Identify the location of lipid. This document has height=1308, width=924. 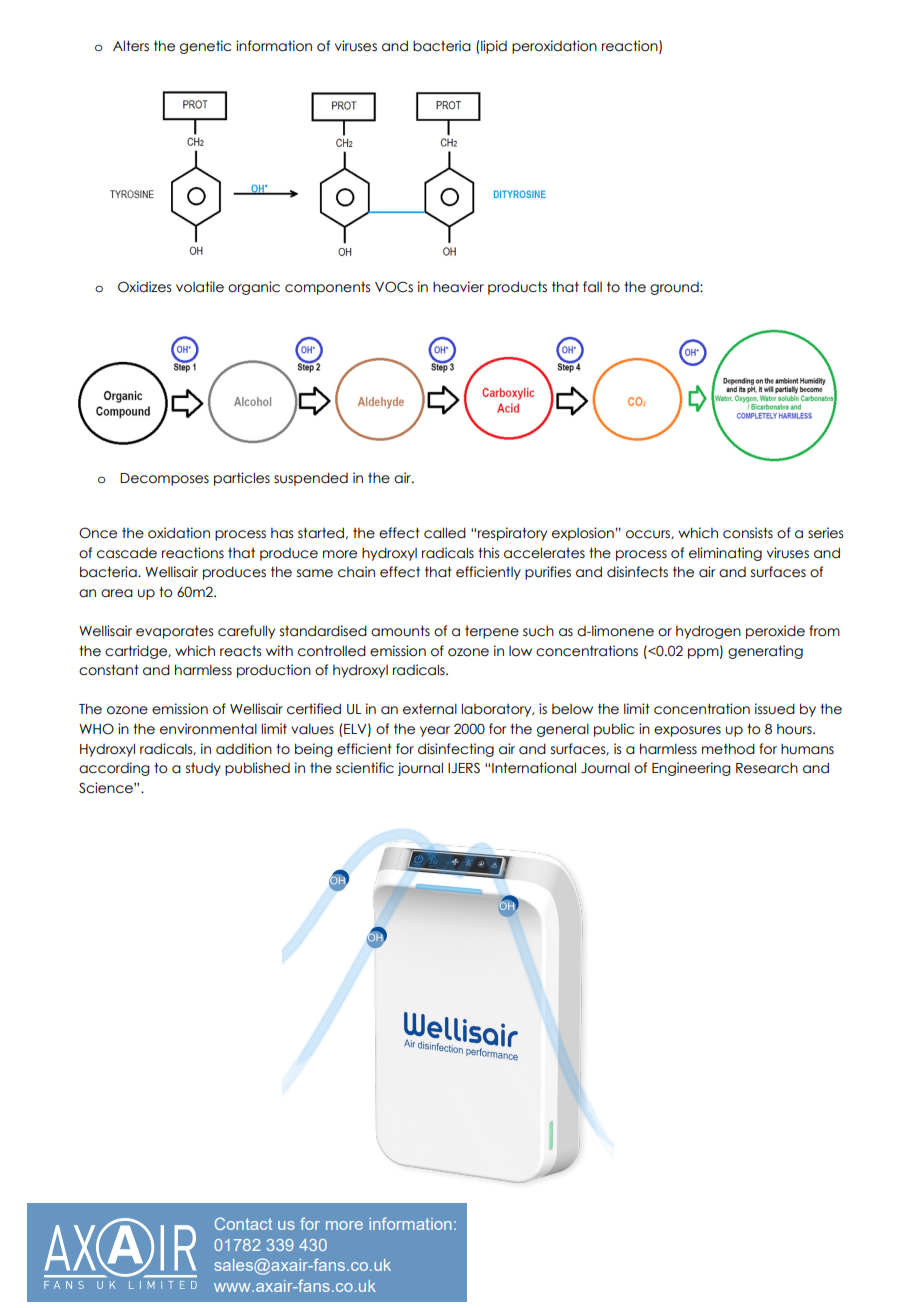
(494, 47).
